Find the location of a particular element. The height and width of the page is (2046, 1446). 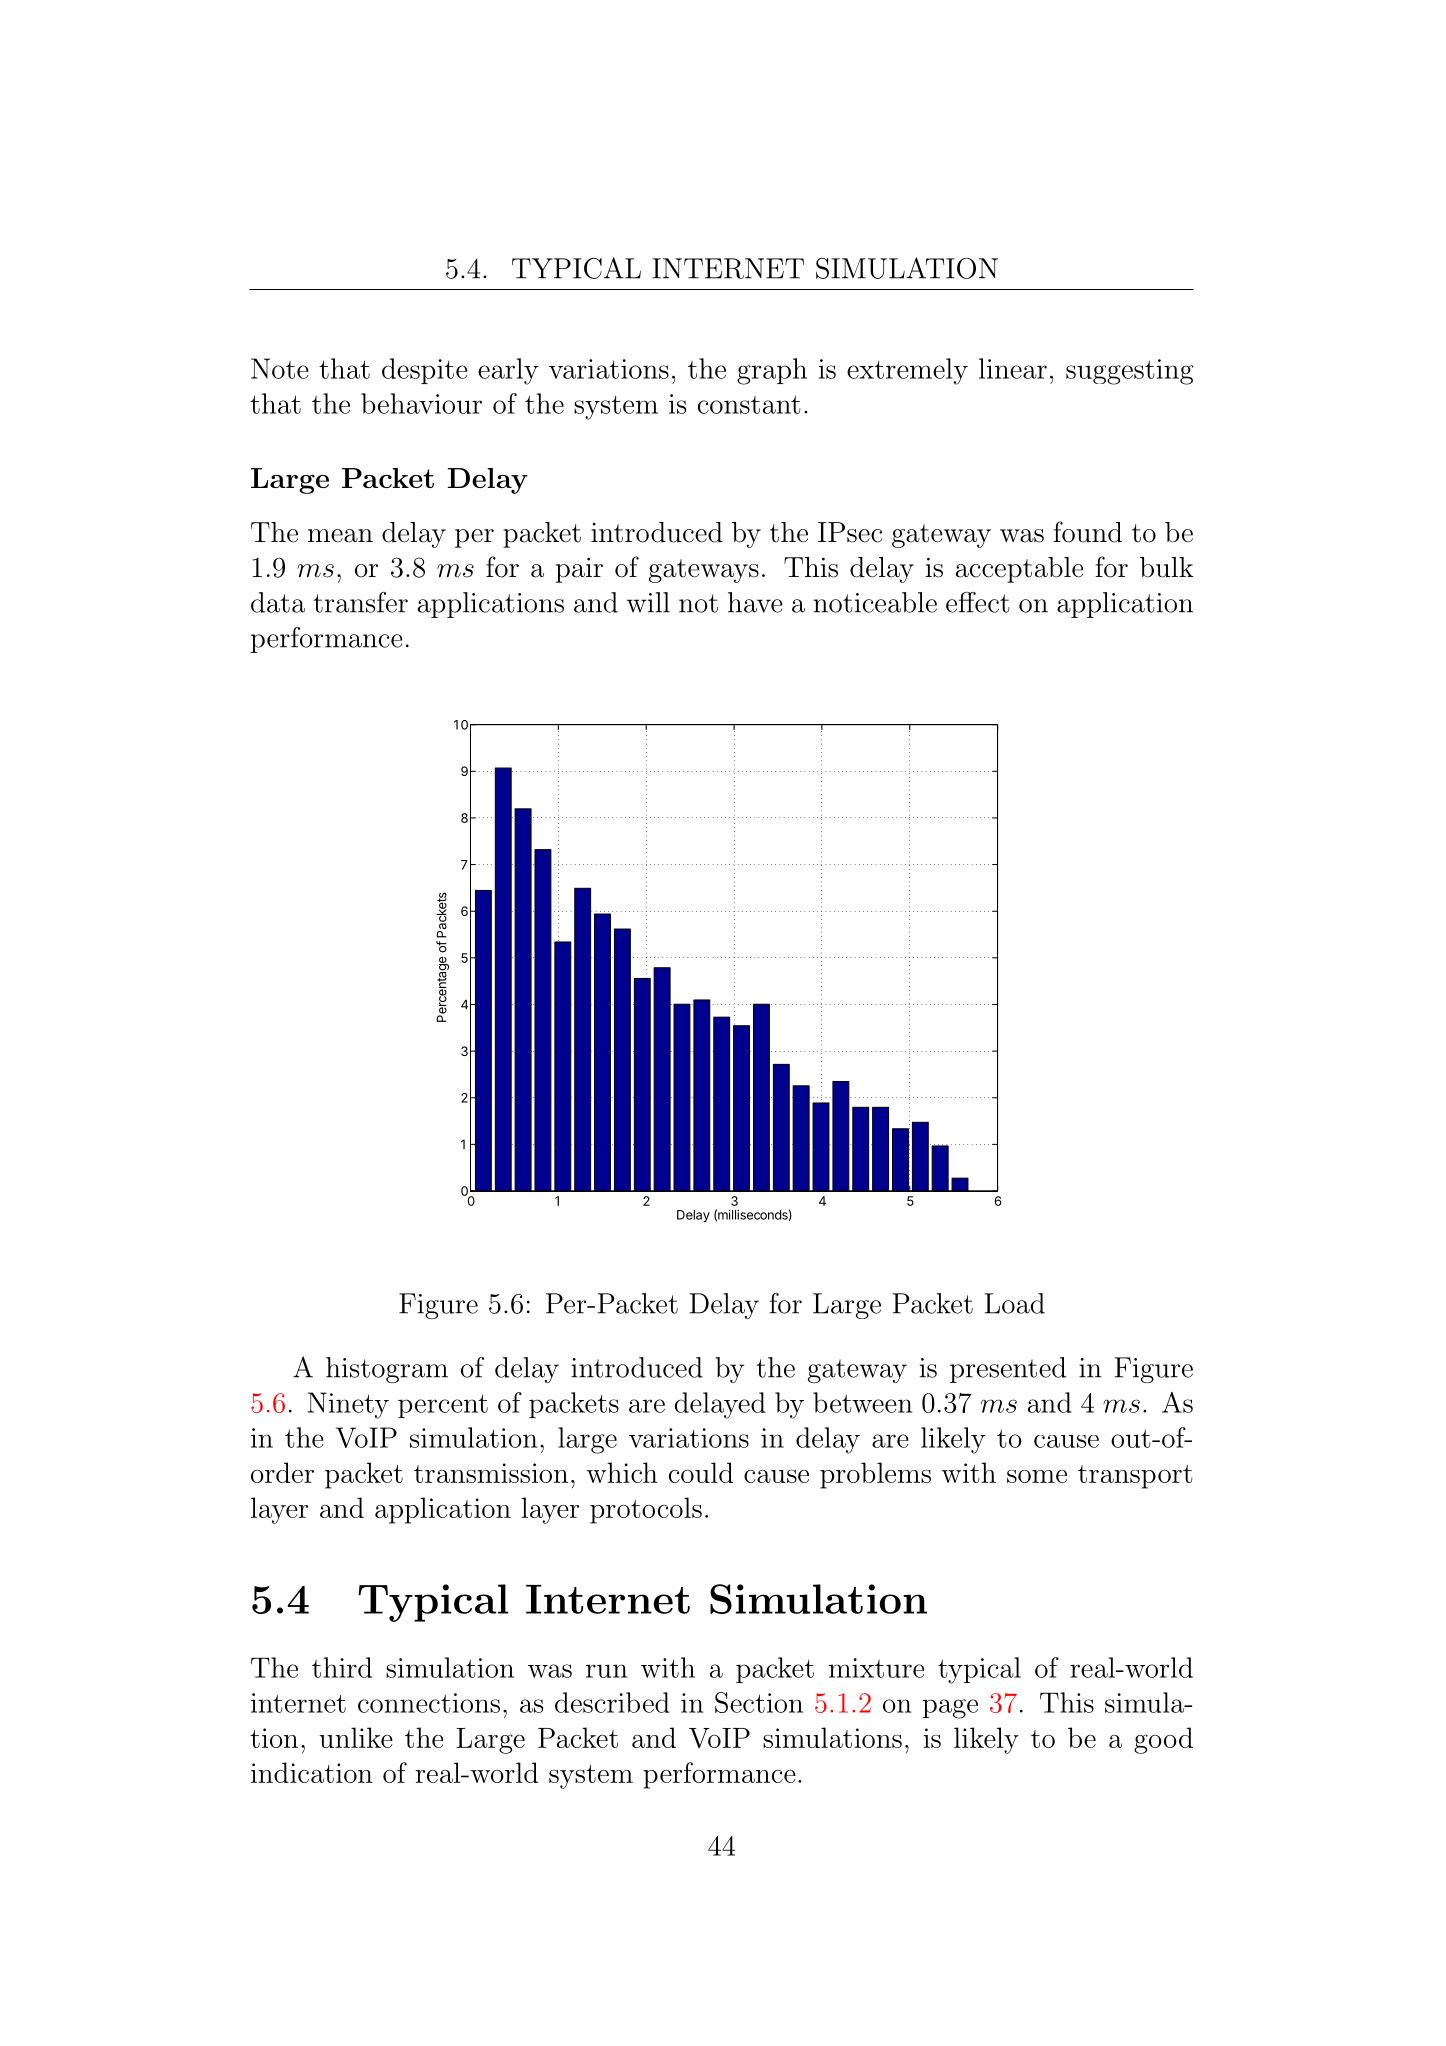

constant is located at coordinates (749, 404).
